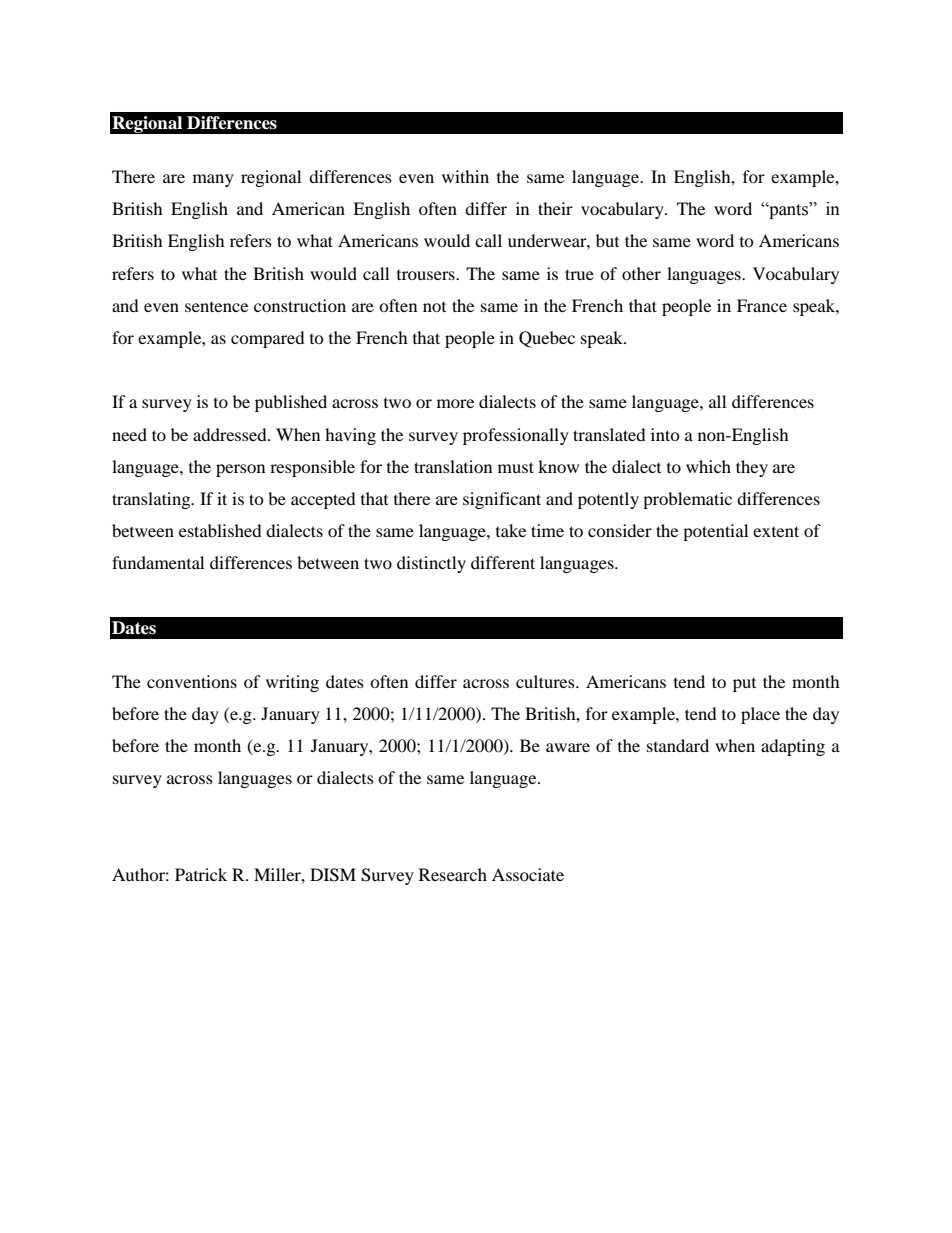 The height and width of the screenshot is (1233, 952). What do you see at coordinates (511, 530) in the screenshot?
I see `take` at bounding box center [511, 530].
